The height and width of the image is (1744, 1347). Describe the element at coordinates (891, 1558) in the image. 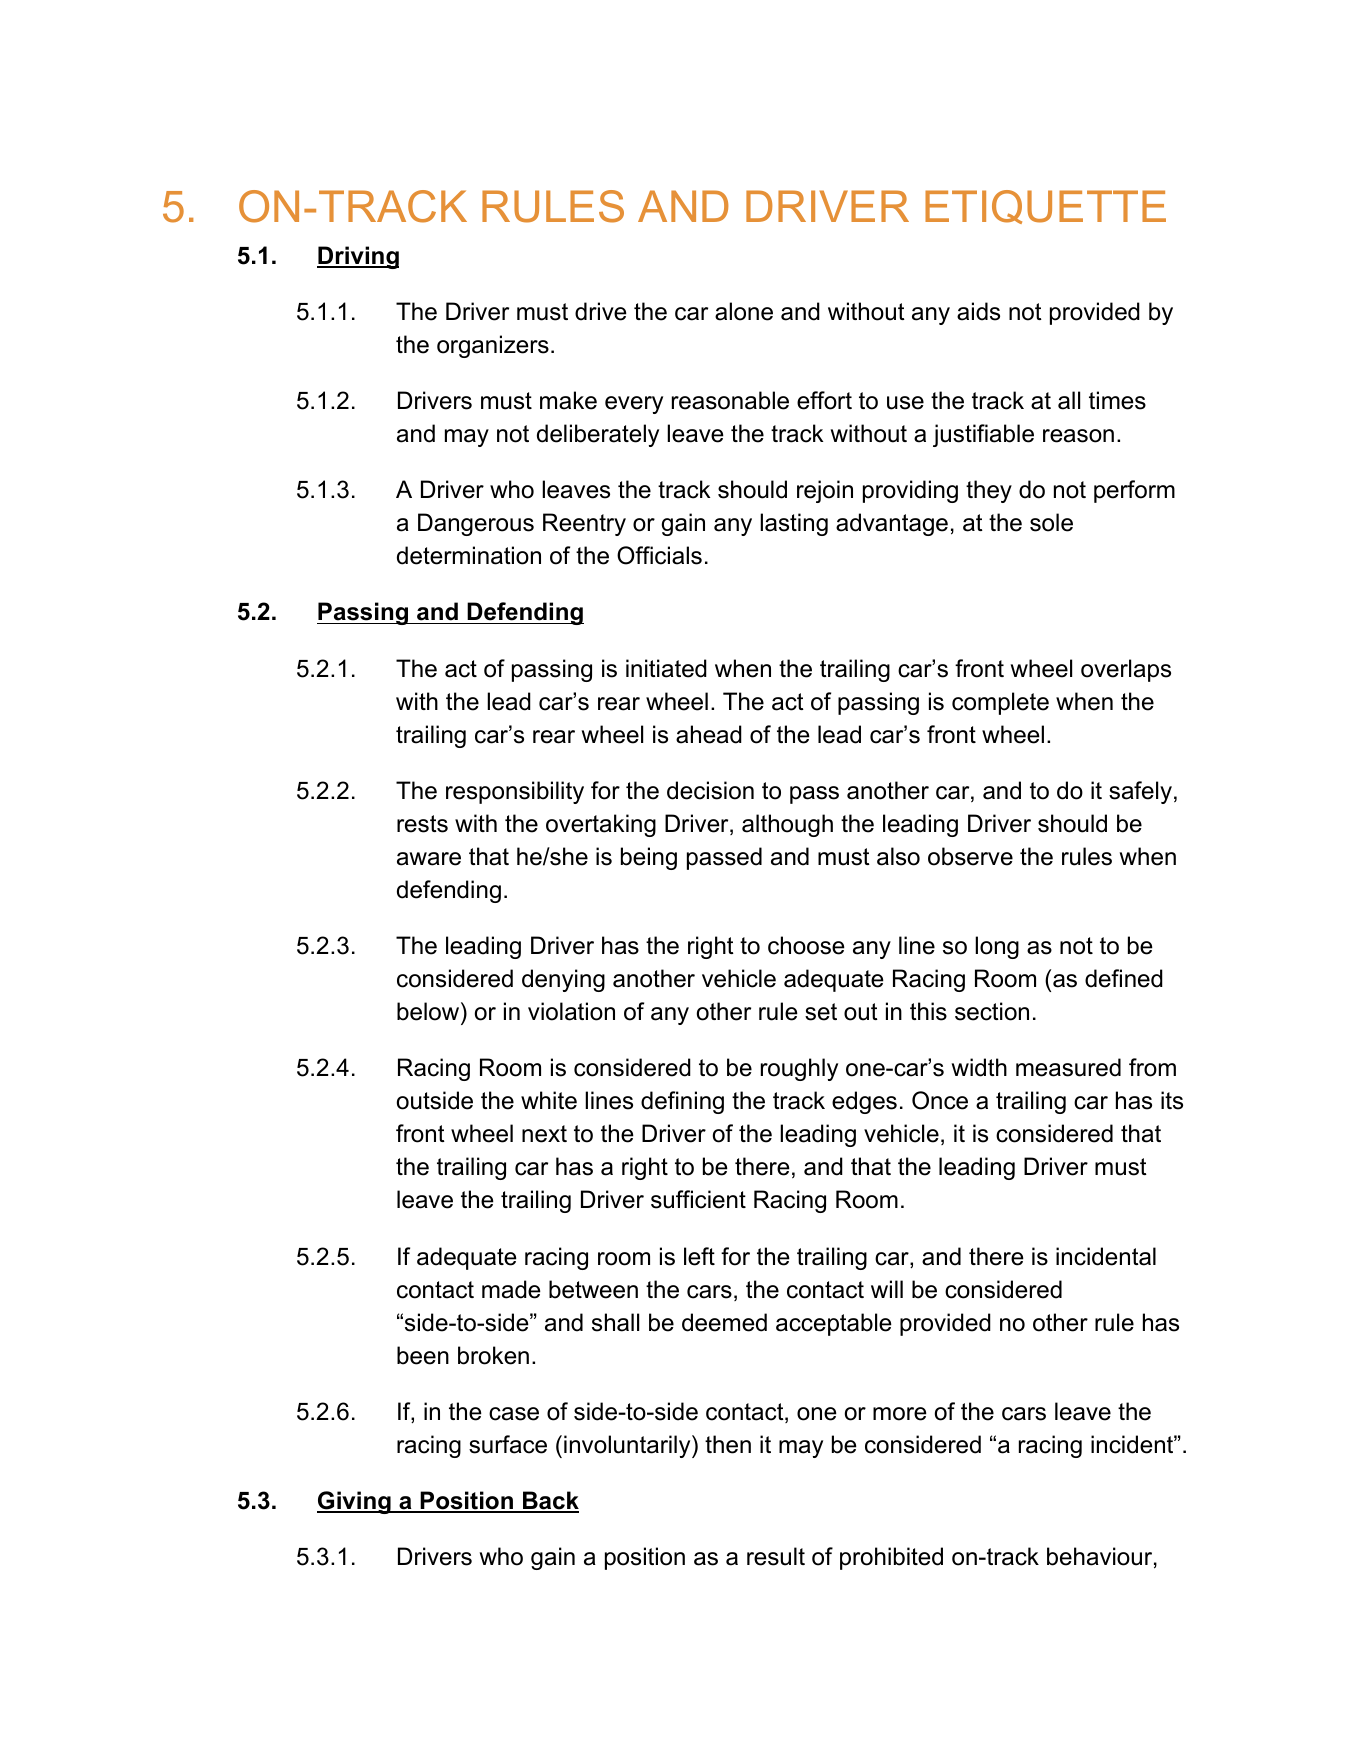

I see `prohibited` at that location.
